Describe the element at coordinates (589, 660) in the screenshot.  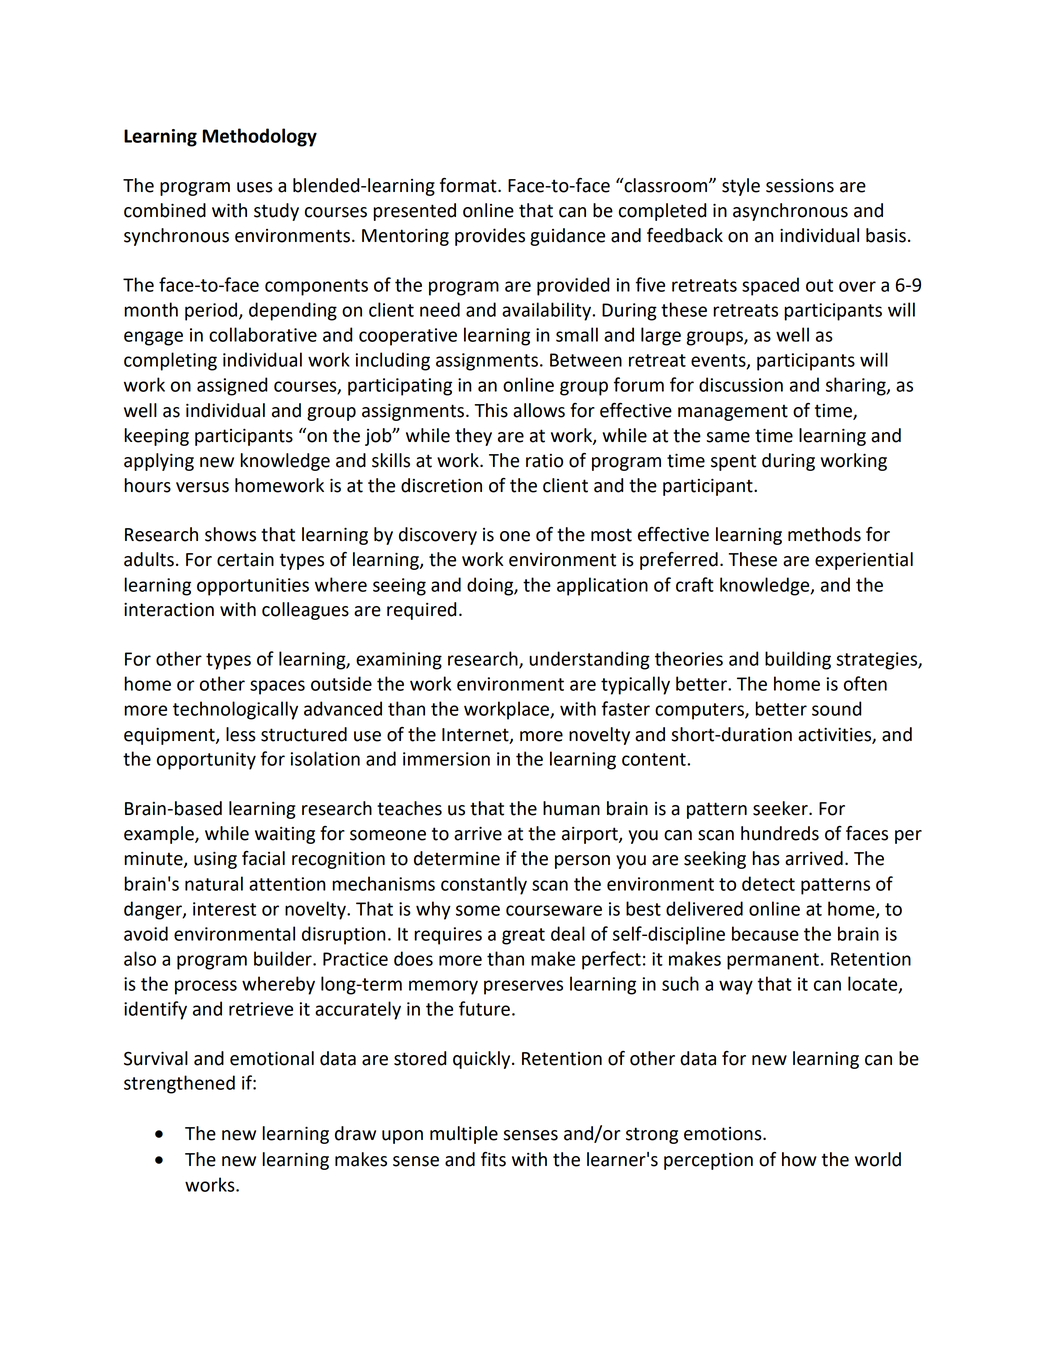
I see `understanding` at that location.
